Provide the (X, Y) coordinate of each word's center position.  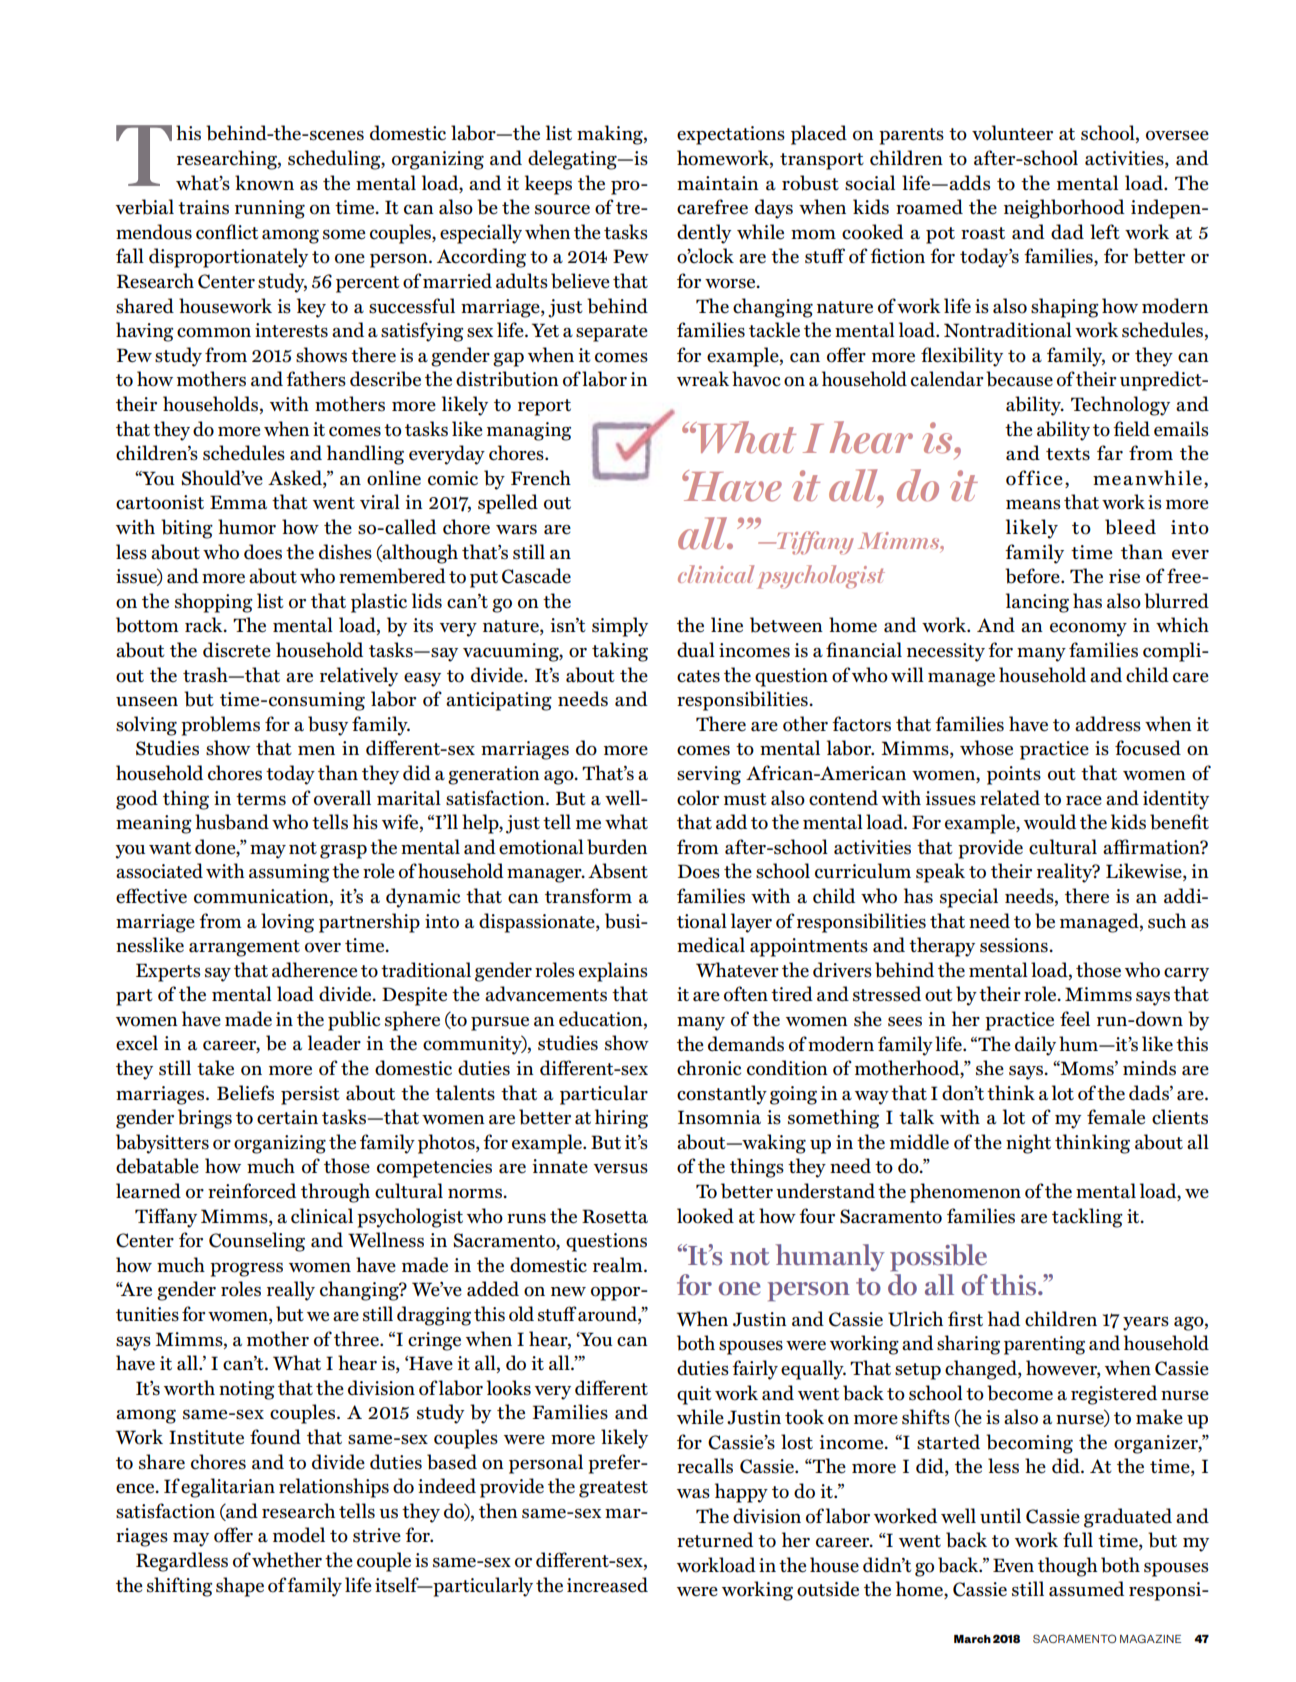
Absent (618, 871)
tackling (1087, 1218)
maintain (718, 183)
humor (247, 527)
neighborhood (1064, 209)
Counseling (257, 1242)
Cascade (536, 576)
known (264, 183)
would (1050, 822)
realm (619, 1265)
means (1033, 505)
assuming (289, 873)
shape (240, 1587)
